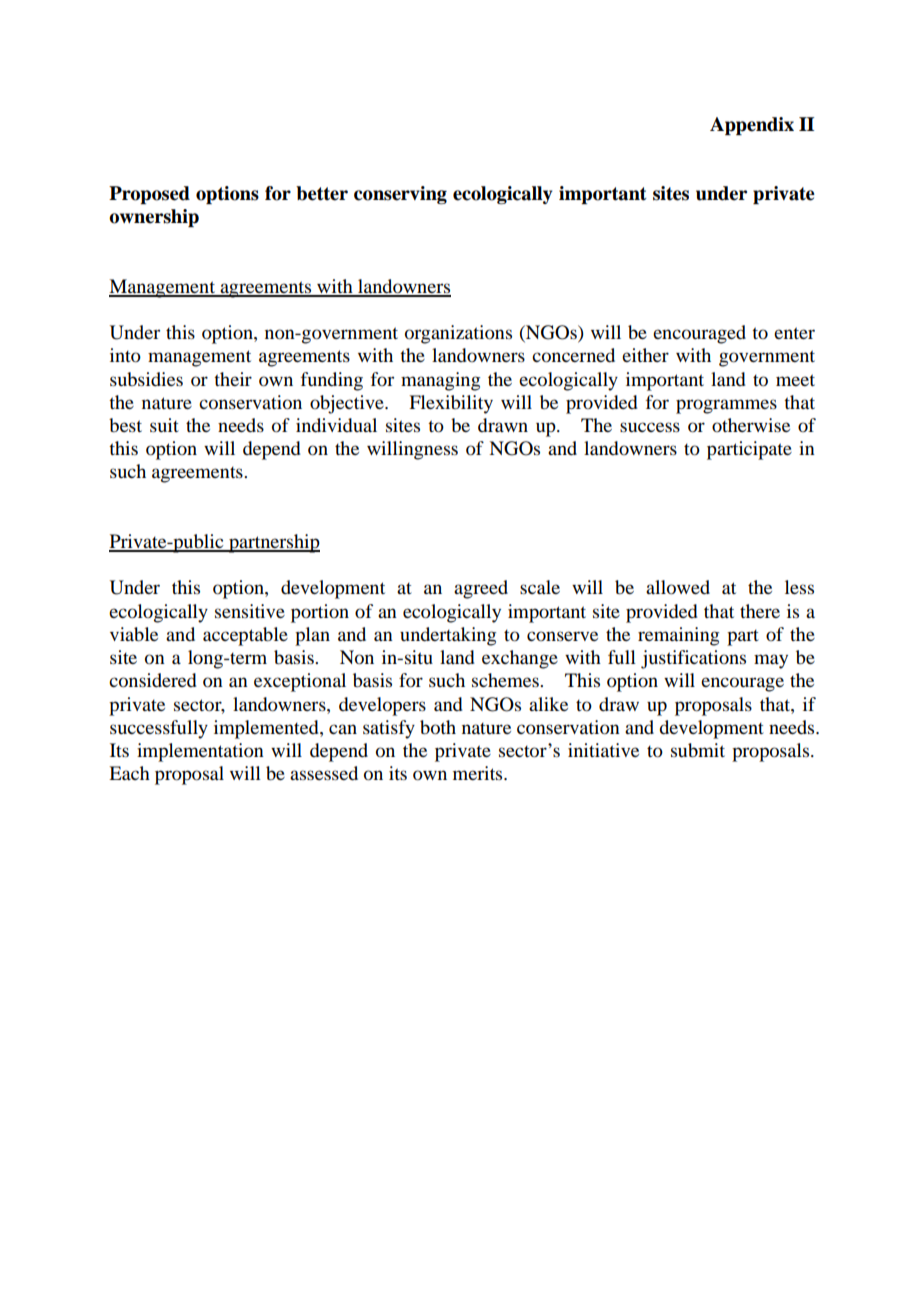 This screenshot has height=1308, width=924. Describe the element at coordinates (164, 425) in the screenshot. I see `suit` at that location.
